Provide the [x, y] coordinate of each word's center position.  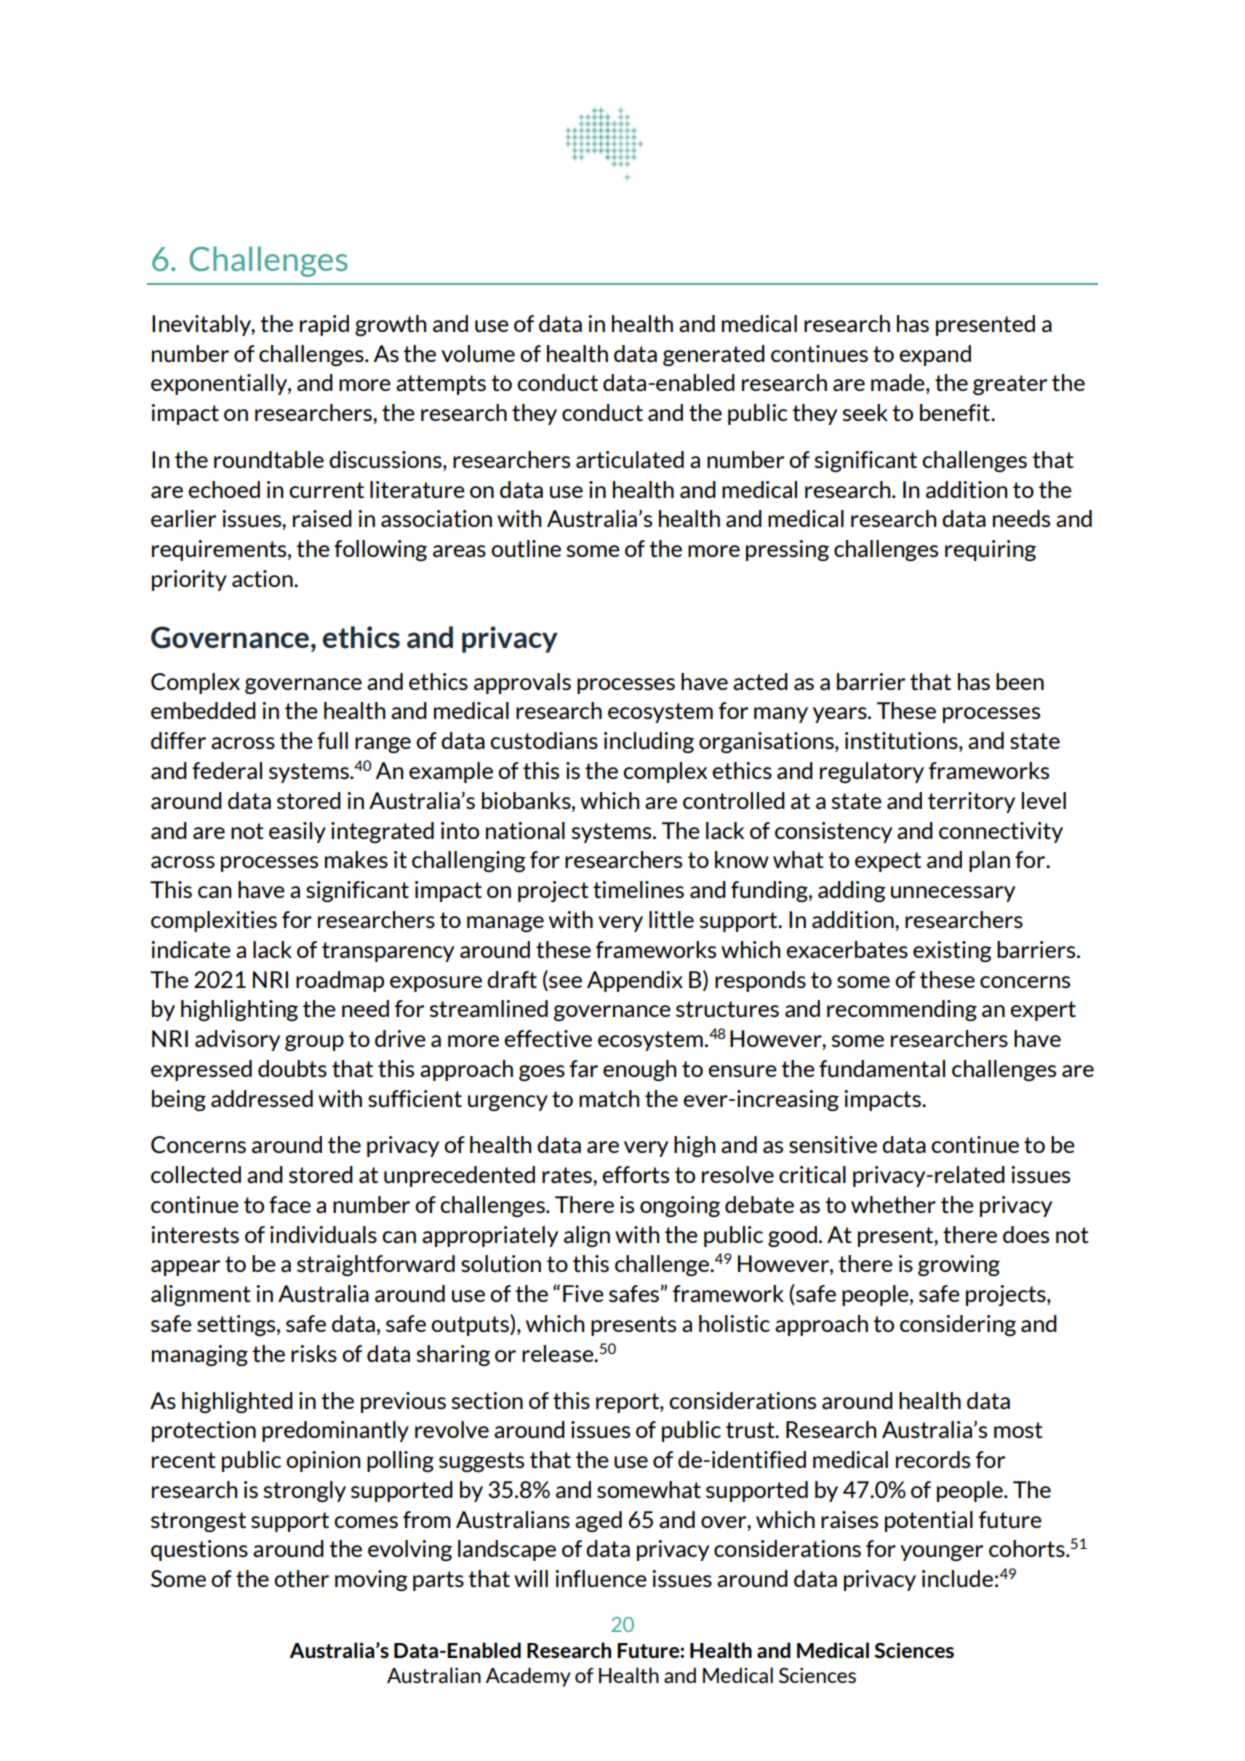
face [290, 1205]
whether [893, 1204]
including [649, 742]
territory [971, 802]
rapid [324, 325]
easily [297, 832]
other [301, 1578]
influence [601, 1578]
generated [714, 355]
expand [935, 355]
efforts [635, 1174]
